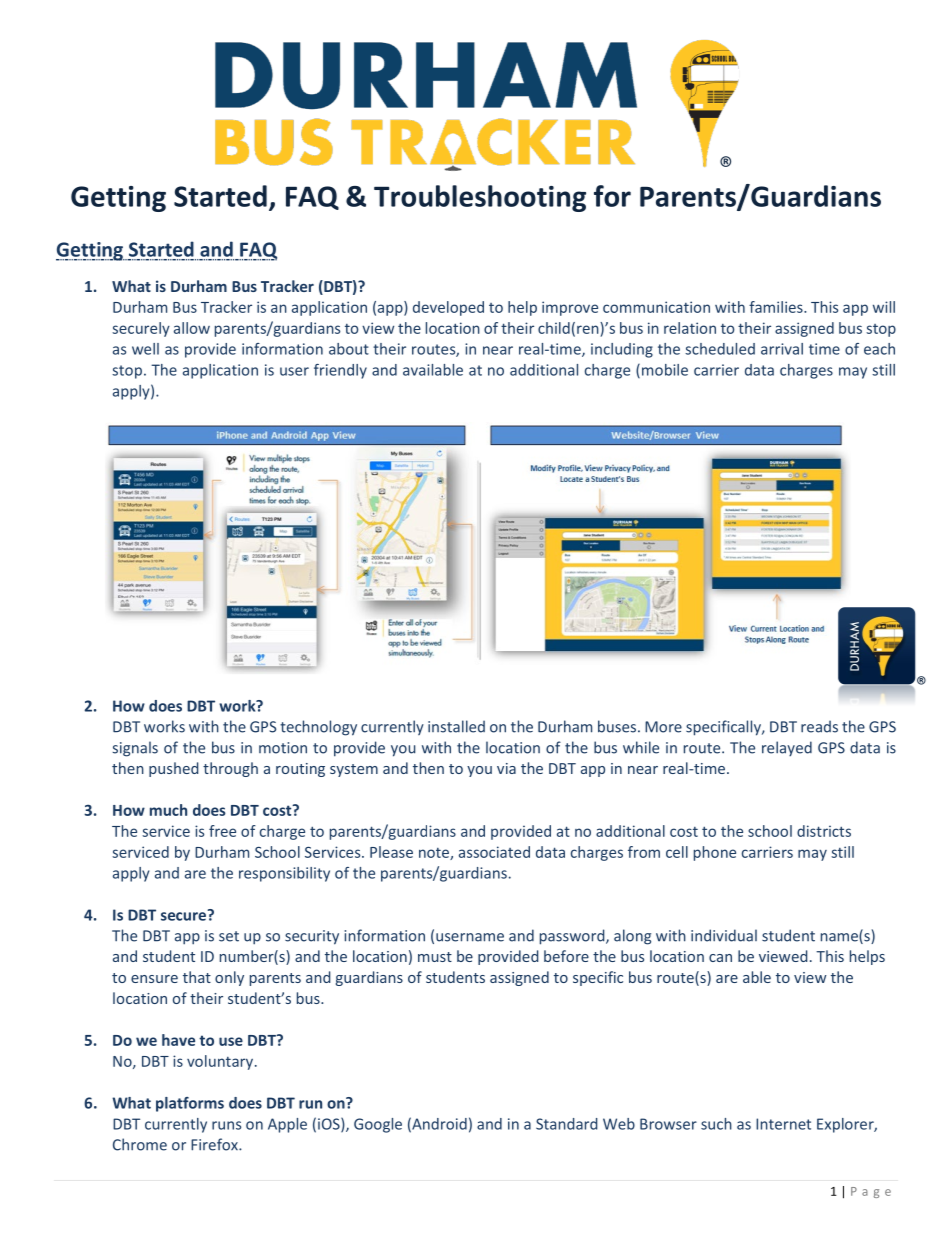 This page has height=1233, width=952. What do you see at coordinates (824, 831) in the page?
I see `districts` at bounding box center [824, 831].
